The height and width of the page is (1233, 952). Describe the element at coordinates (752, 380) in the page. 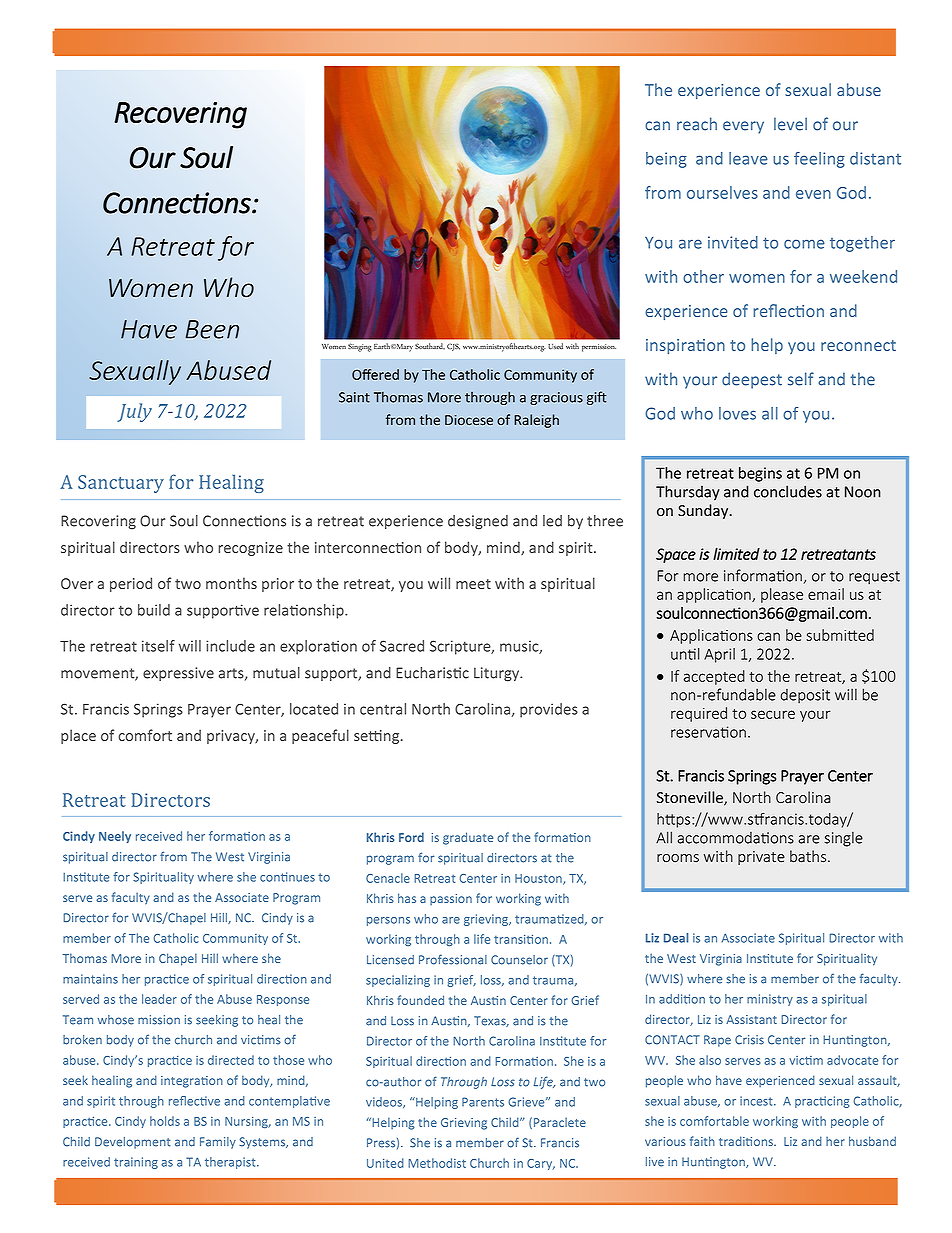

I see `deepest` at that location.
